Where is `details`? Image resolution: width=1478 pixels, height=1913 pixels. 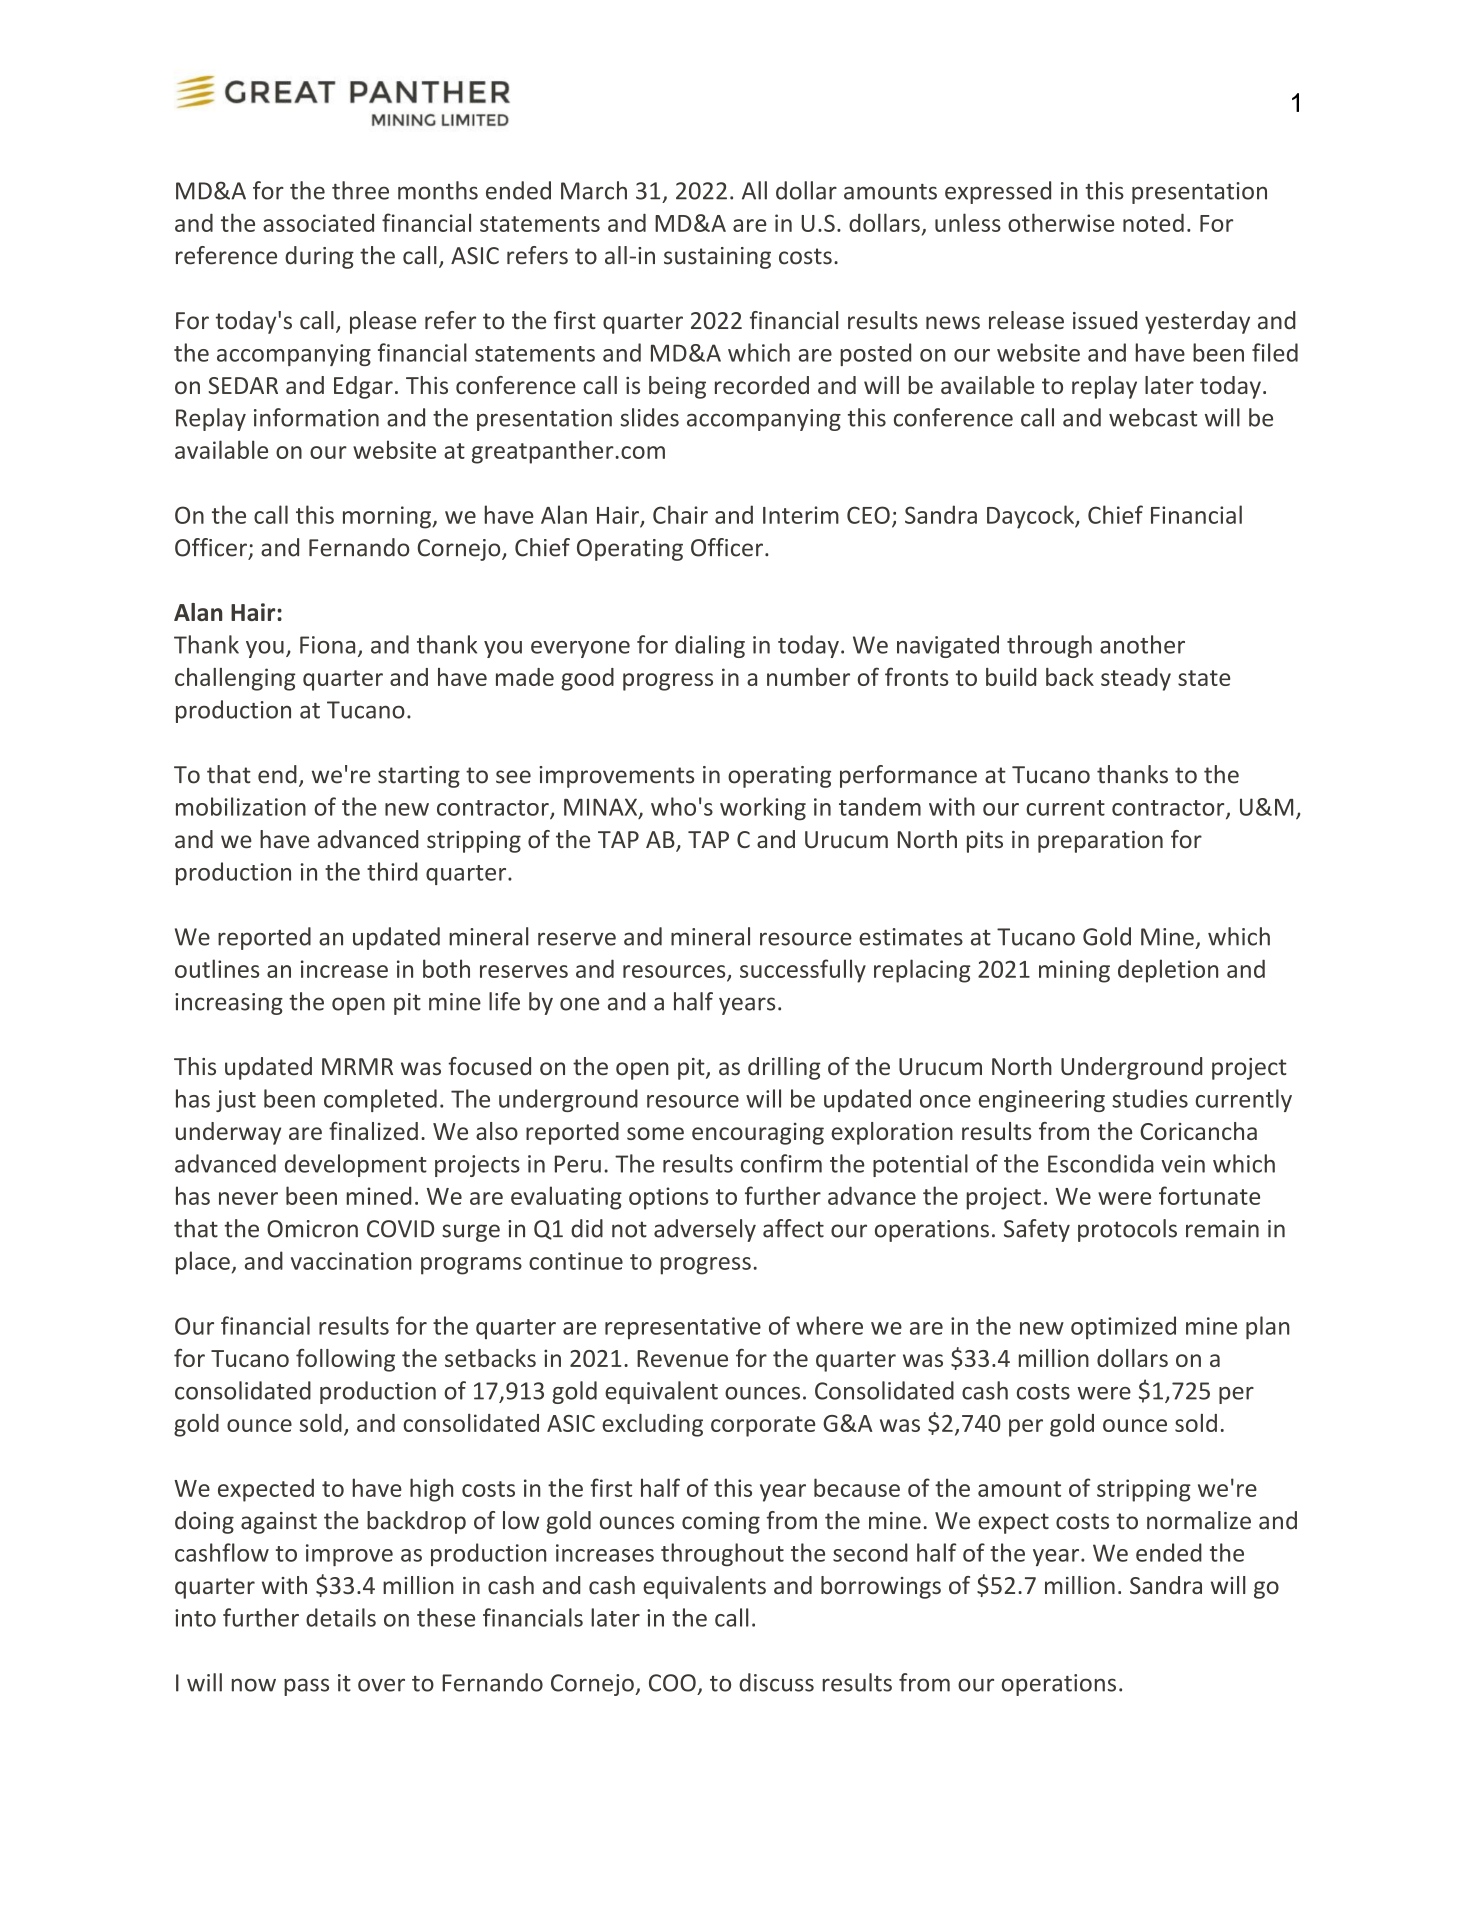
details is located at coordinates (341, 1617).
